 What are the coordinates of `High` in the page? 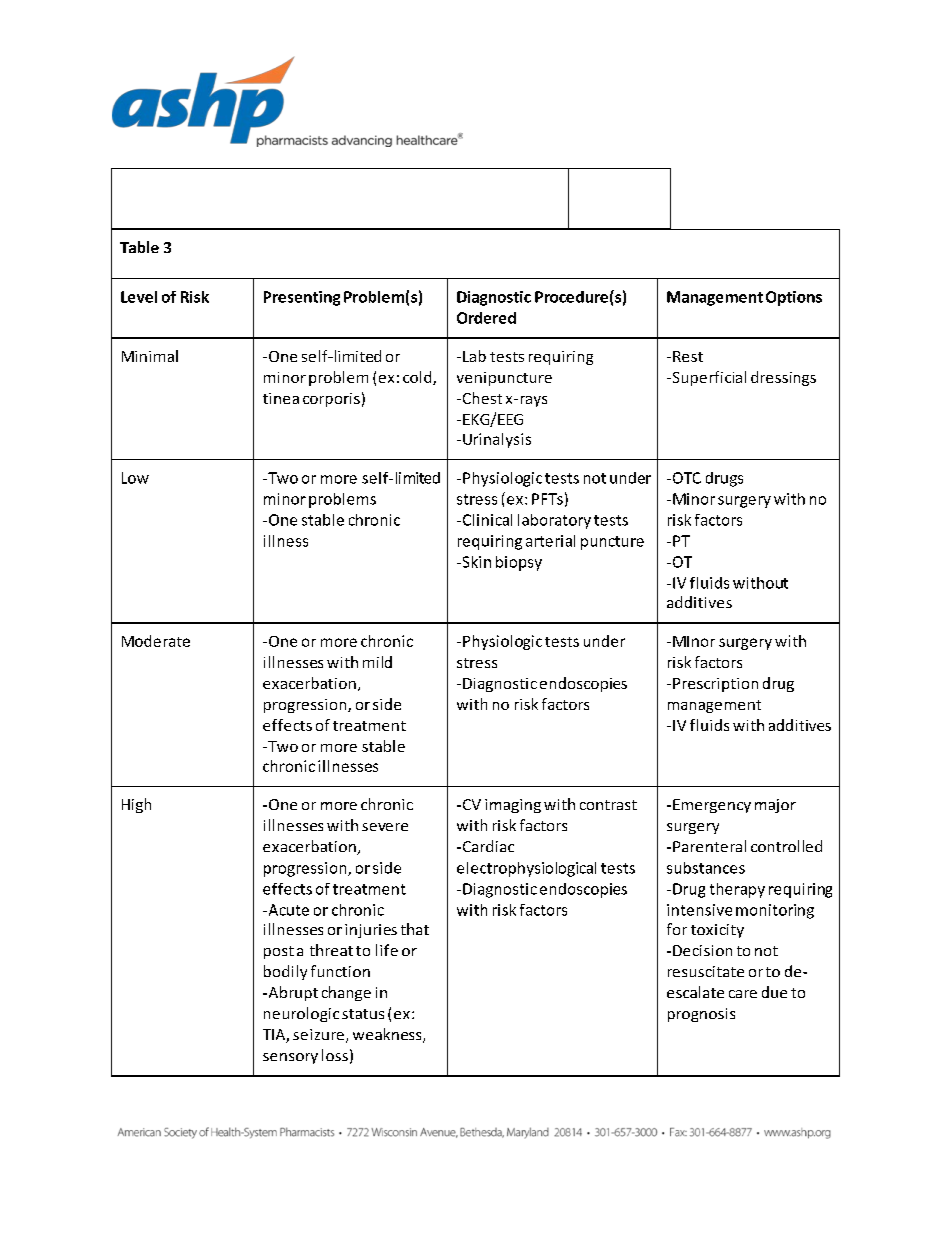 It's located at (136, 805).
